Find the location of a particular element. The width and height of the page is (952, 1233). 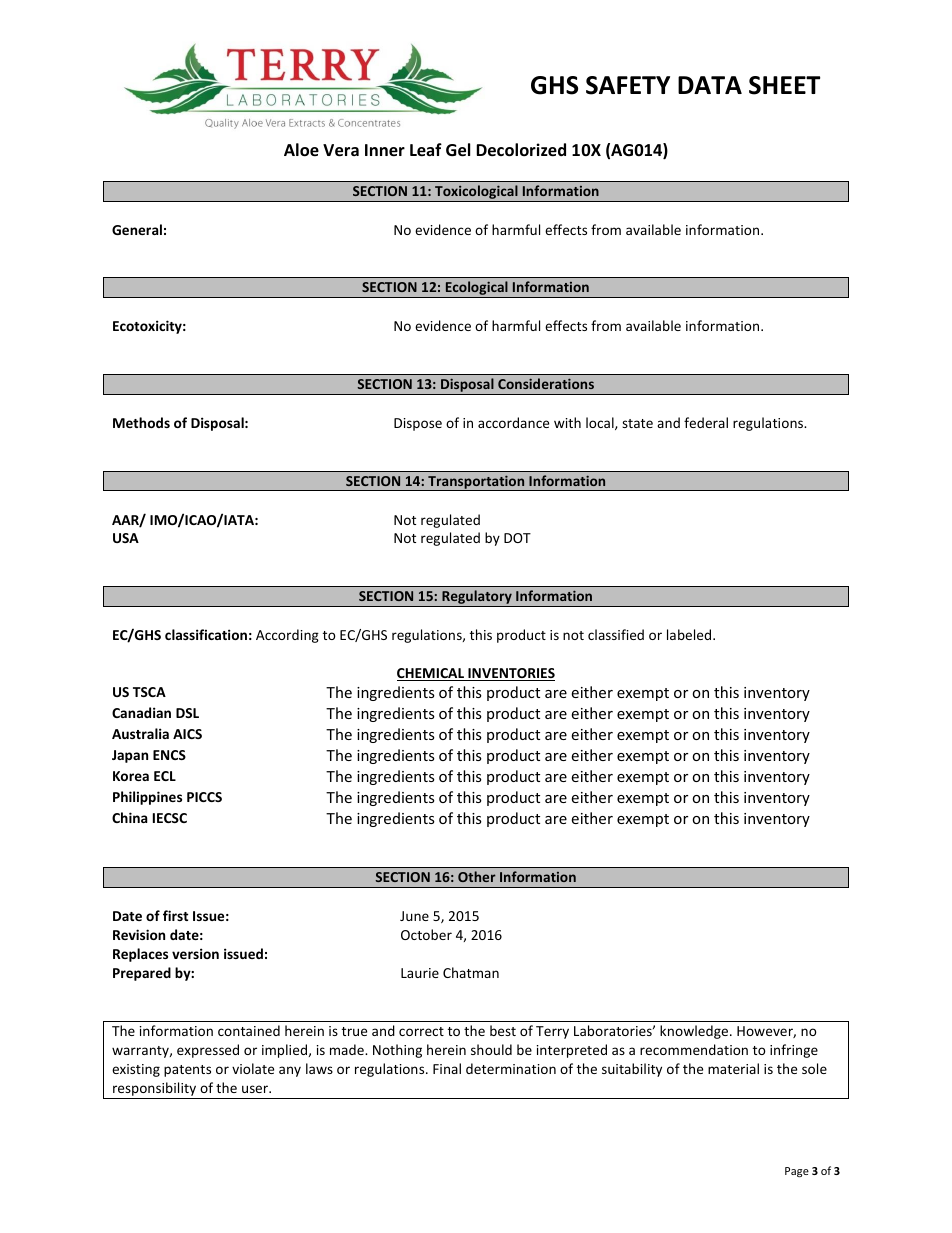

accordance is located at coordinates (513, 422).
